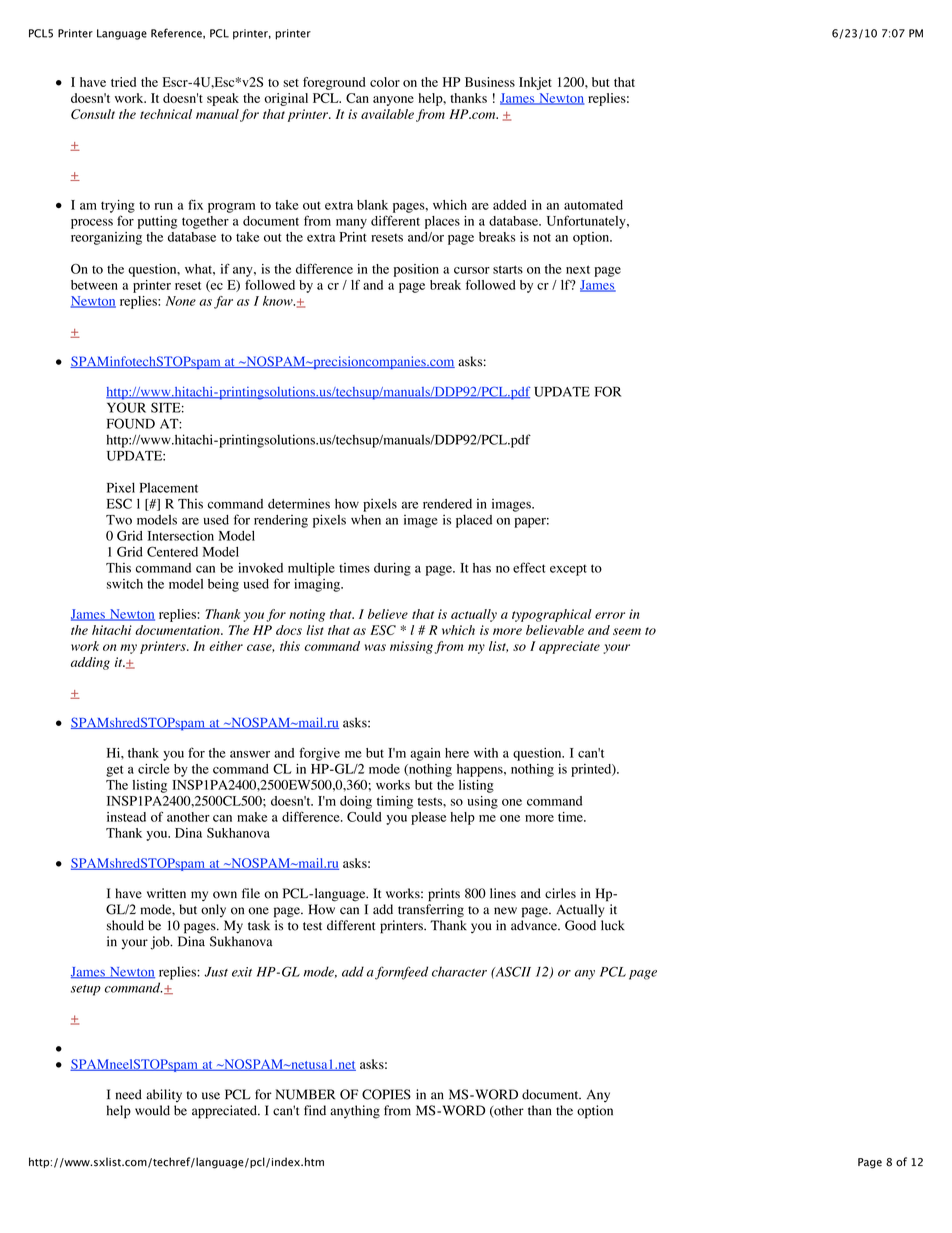  I want to click on switch, so click(125, 584).
